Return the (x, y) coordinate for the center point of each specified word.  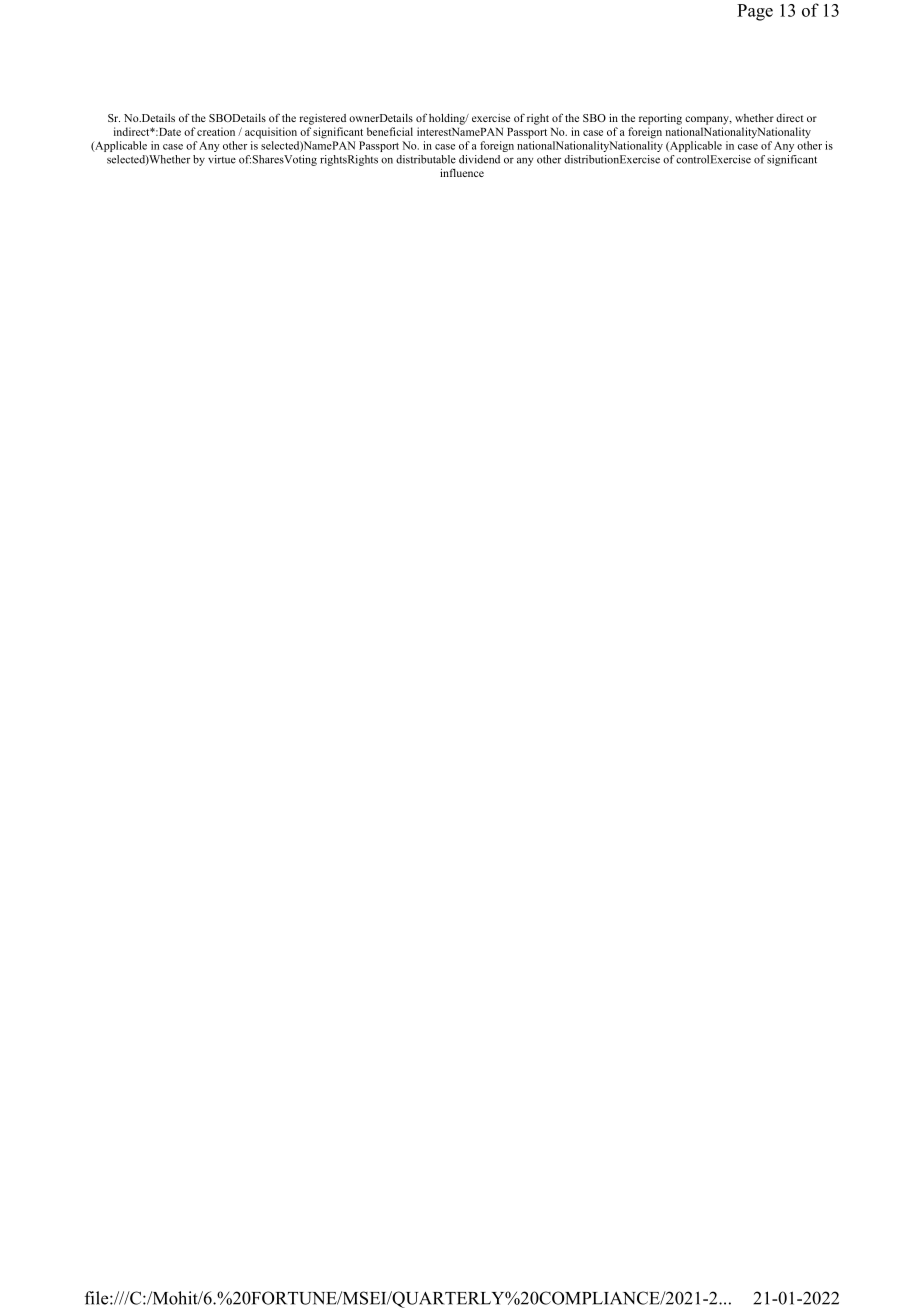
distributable (426, 159)
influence (462, 172)
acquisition (271, 133)
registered (323, 119)
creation (216, 131)
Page (755, 12)
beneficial (390, 131)
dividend (479, 159)
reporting (660, 119)
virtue (222, 159)
